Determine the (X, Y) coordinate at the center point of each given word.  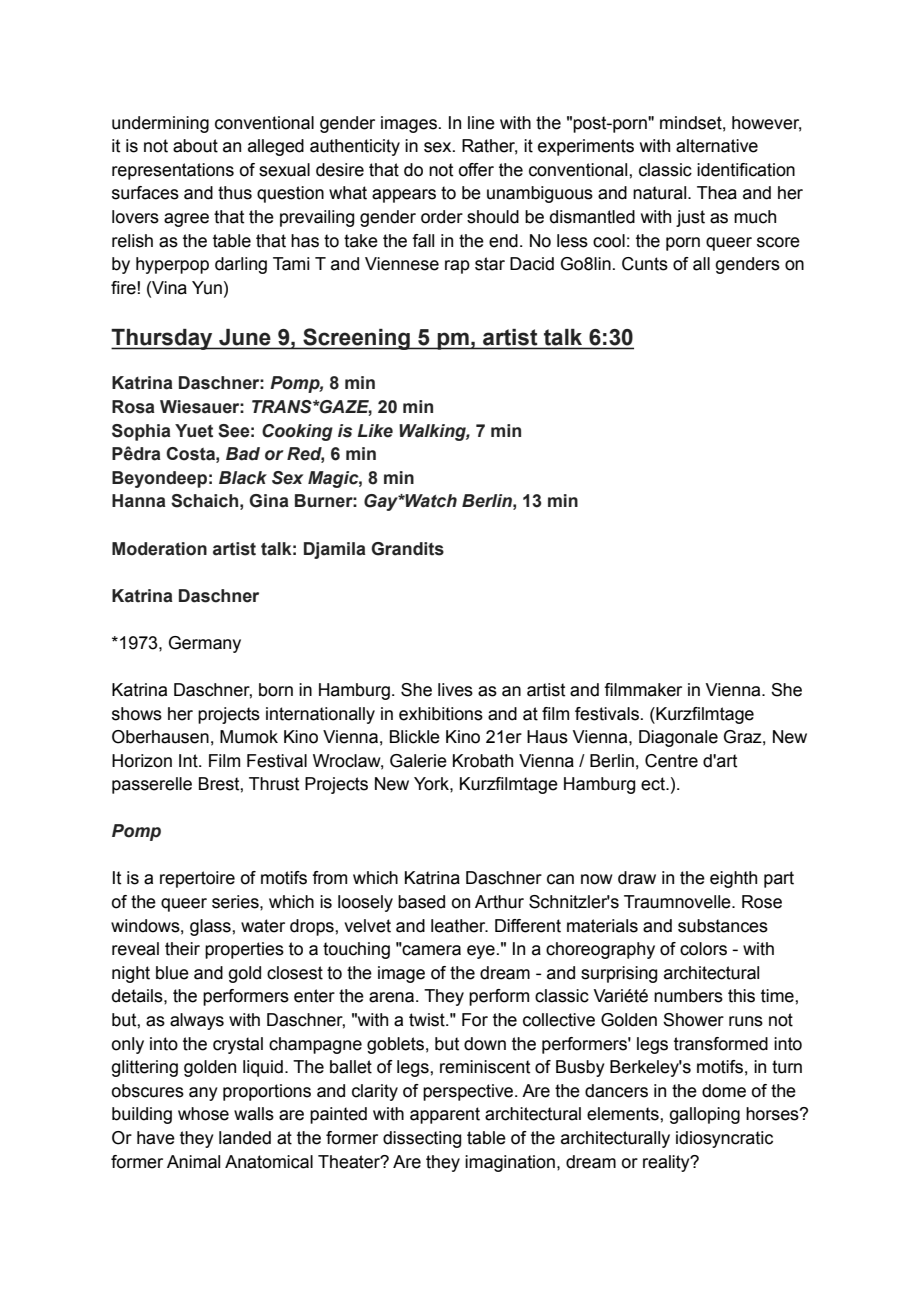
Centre (671, 761)
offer (476, 170)
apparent (445, 1115)
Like (375, 431)
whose (203, 1114)
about (195, 146)
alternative (717, 146)
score (778, 242)
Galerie (418, 761)
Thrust (274, 784)
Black (243, 478)
